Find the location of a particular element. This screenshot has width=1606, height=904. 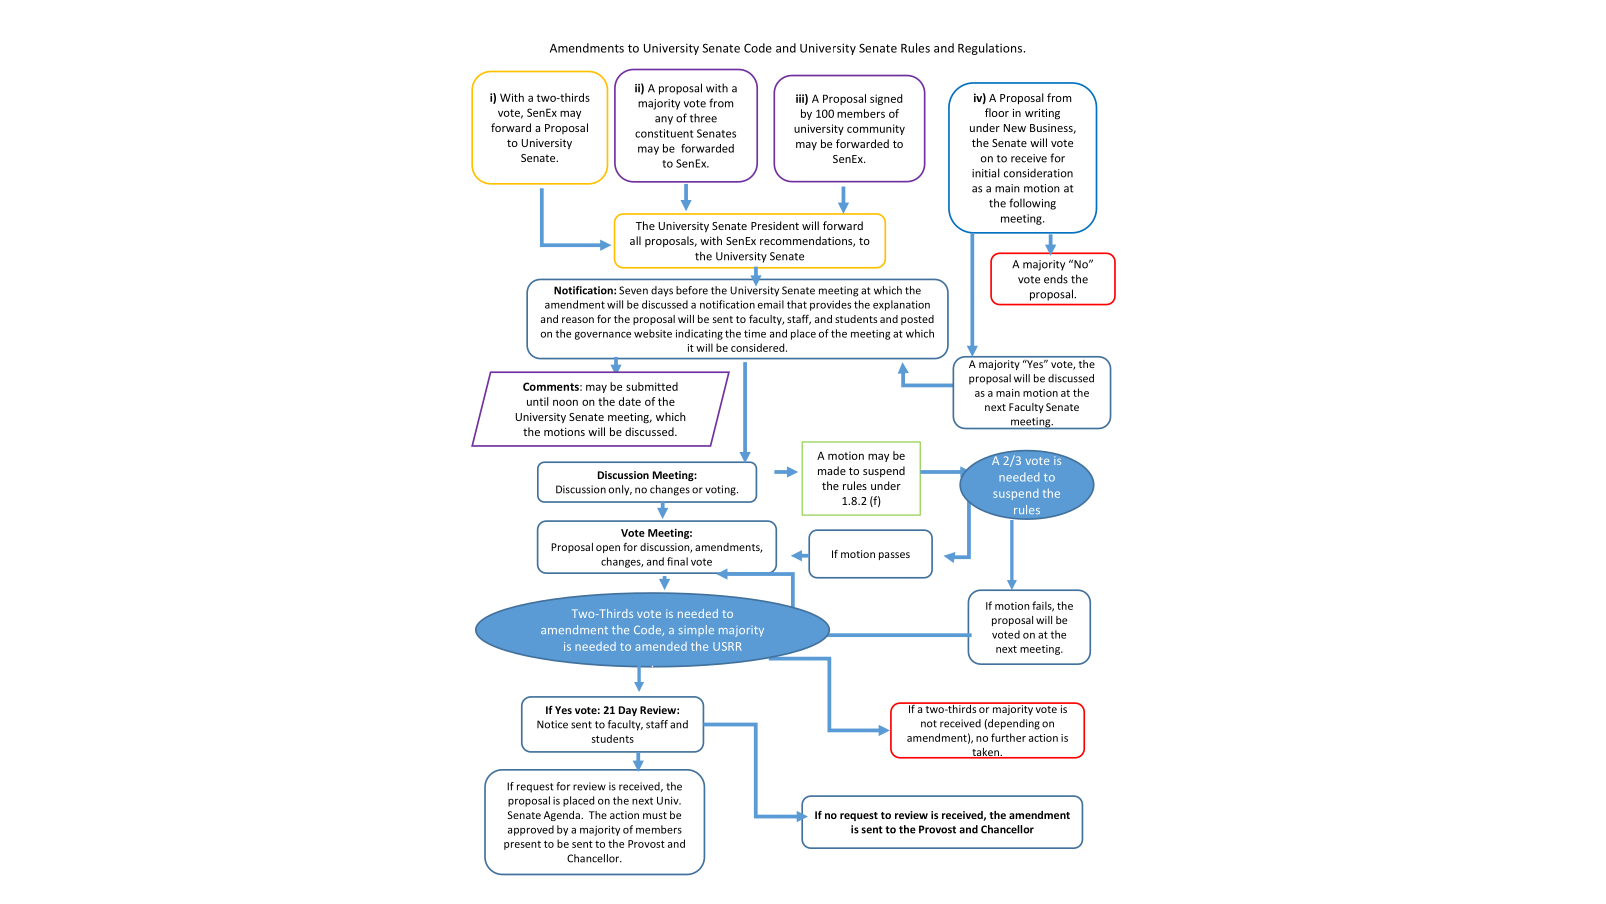

Regulations is located at coordinates (991, 49).
